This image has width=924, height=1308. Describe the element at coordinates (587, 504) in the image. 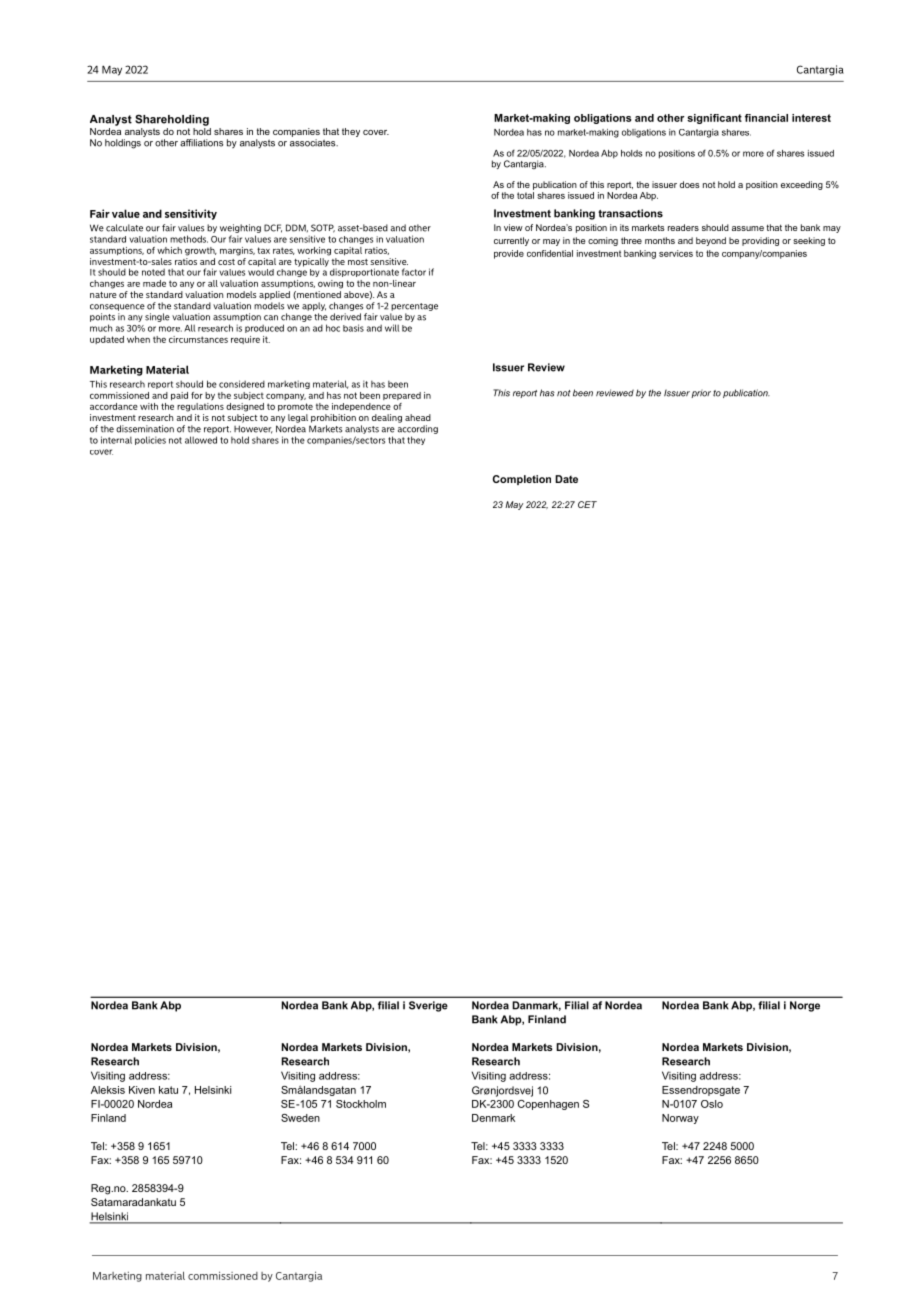

I see `CET` at that location.
